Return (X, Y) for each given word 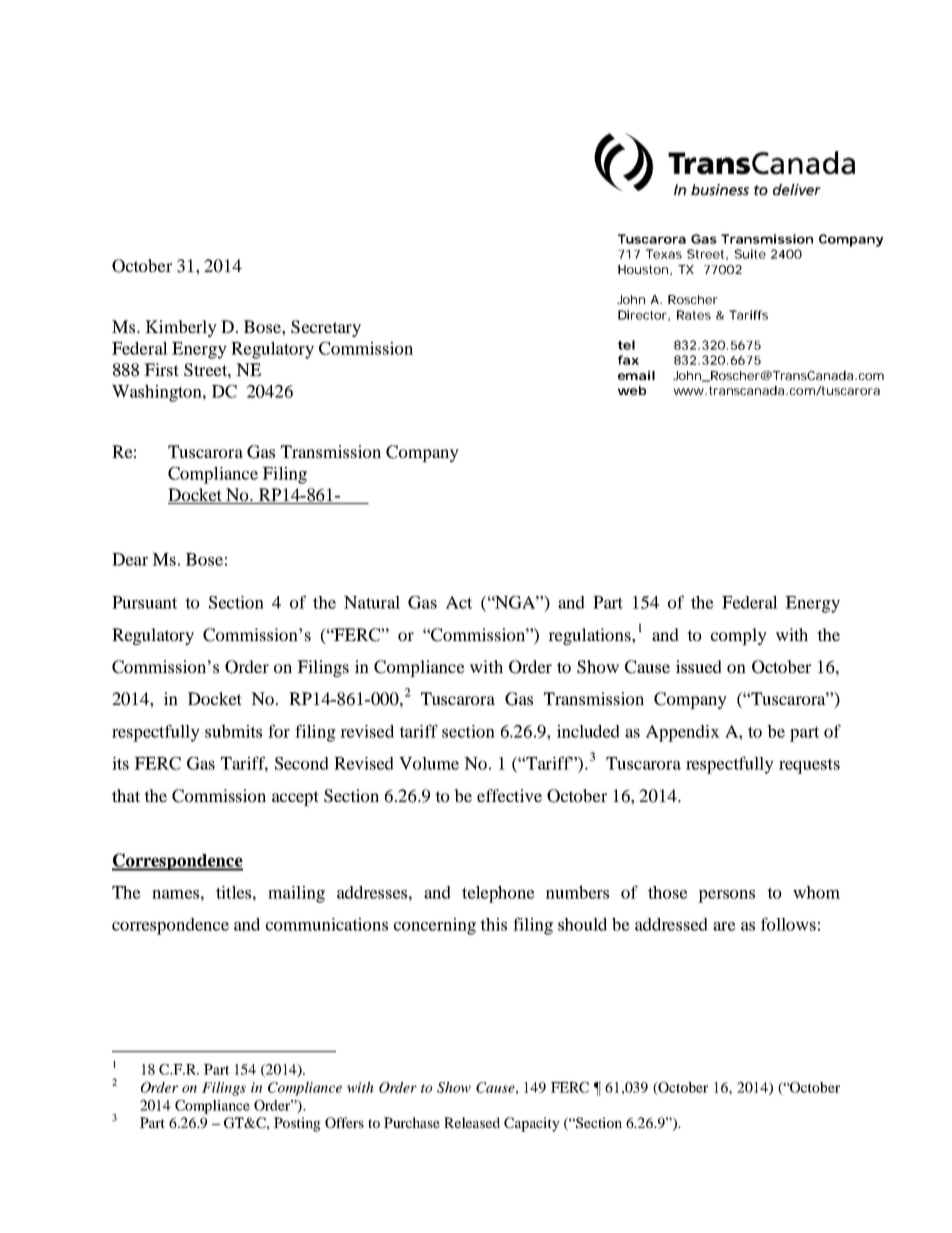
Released (472, 1122)
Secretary (326, 328)
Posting (297, 1124)
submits (233, 731)
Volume (429, 763)
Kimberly (181, 328)
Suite (750, 254)
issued (699, 666)
